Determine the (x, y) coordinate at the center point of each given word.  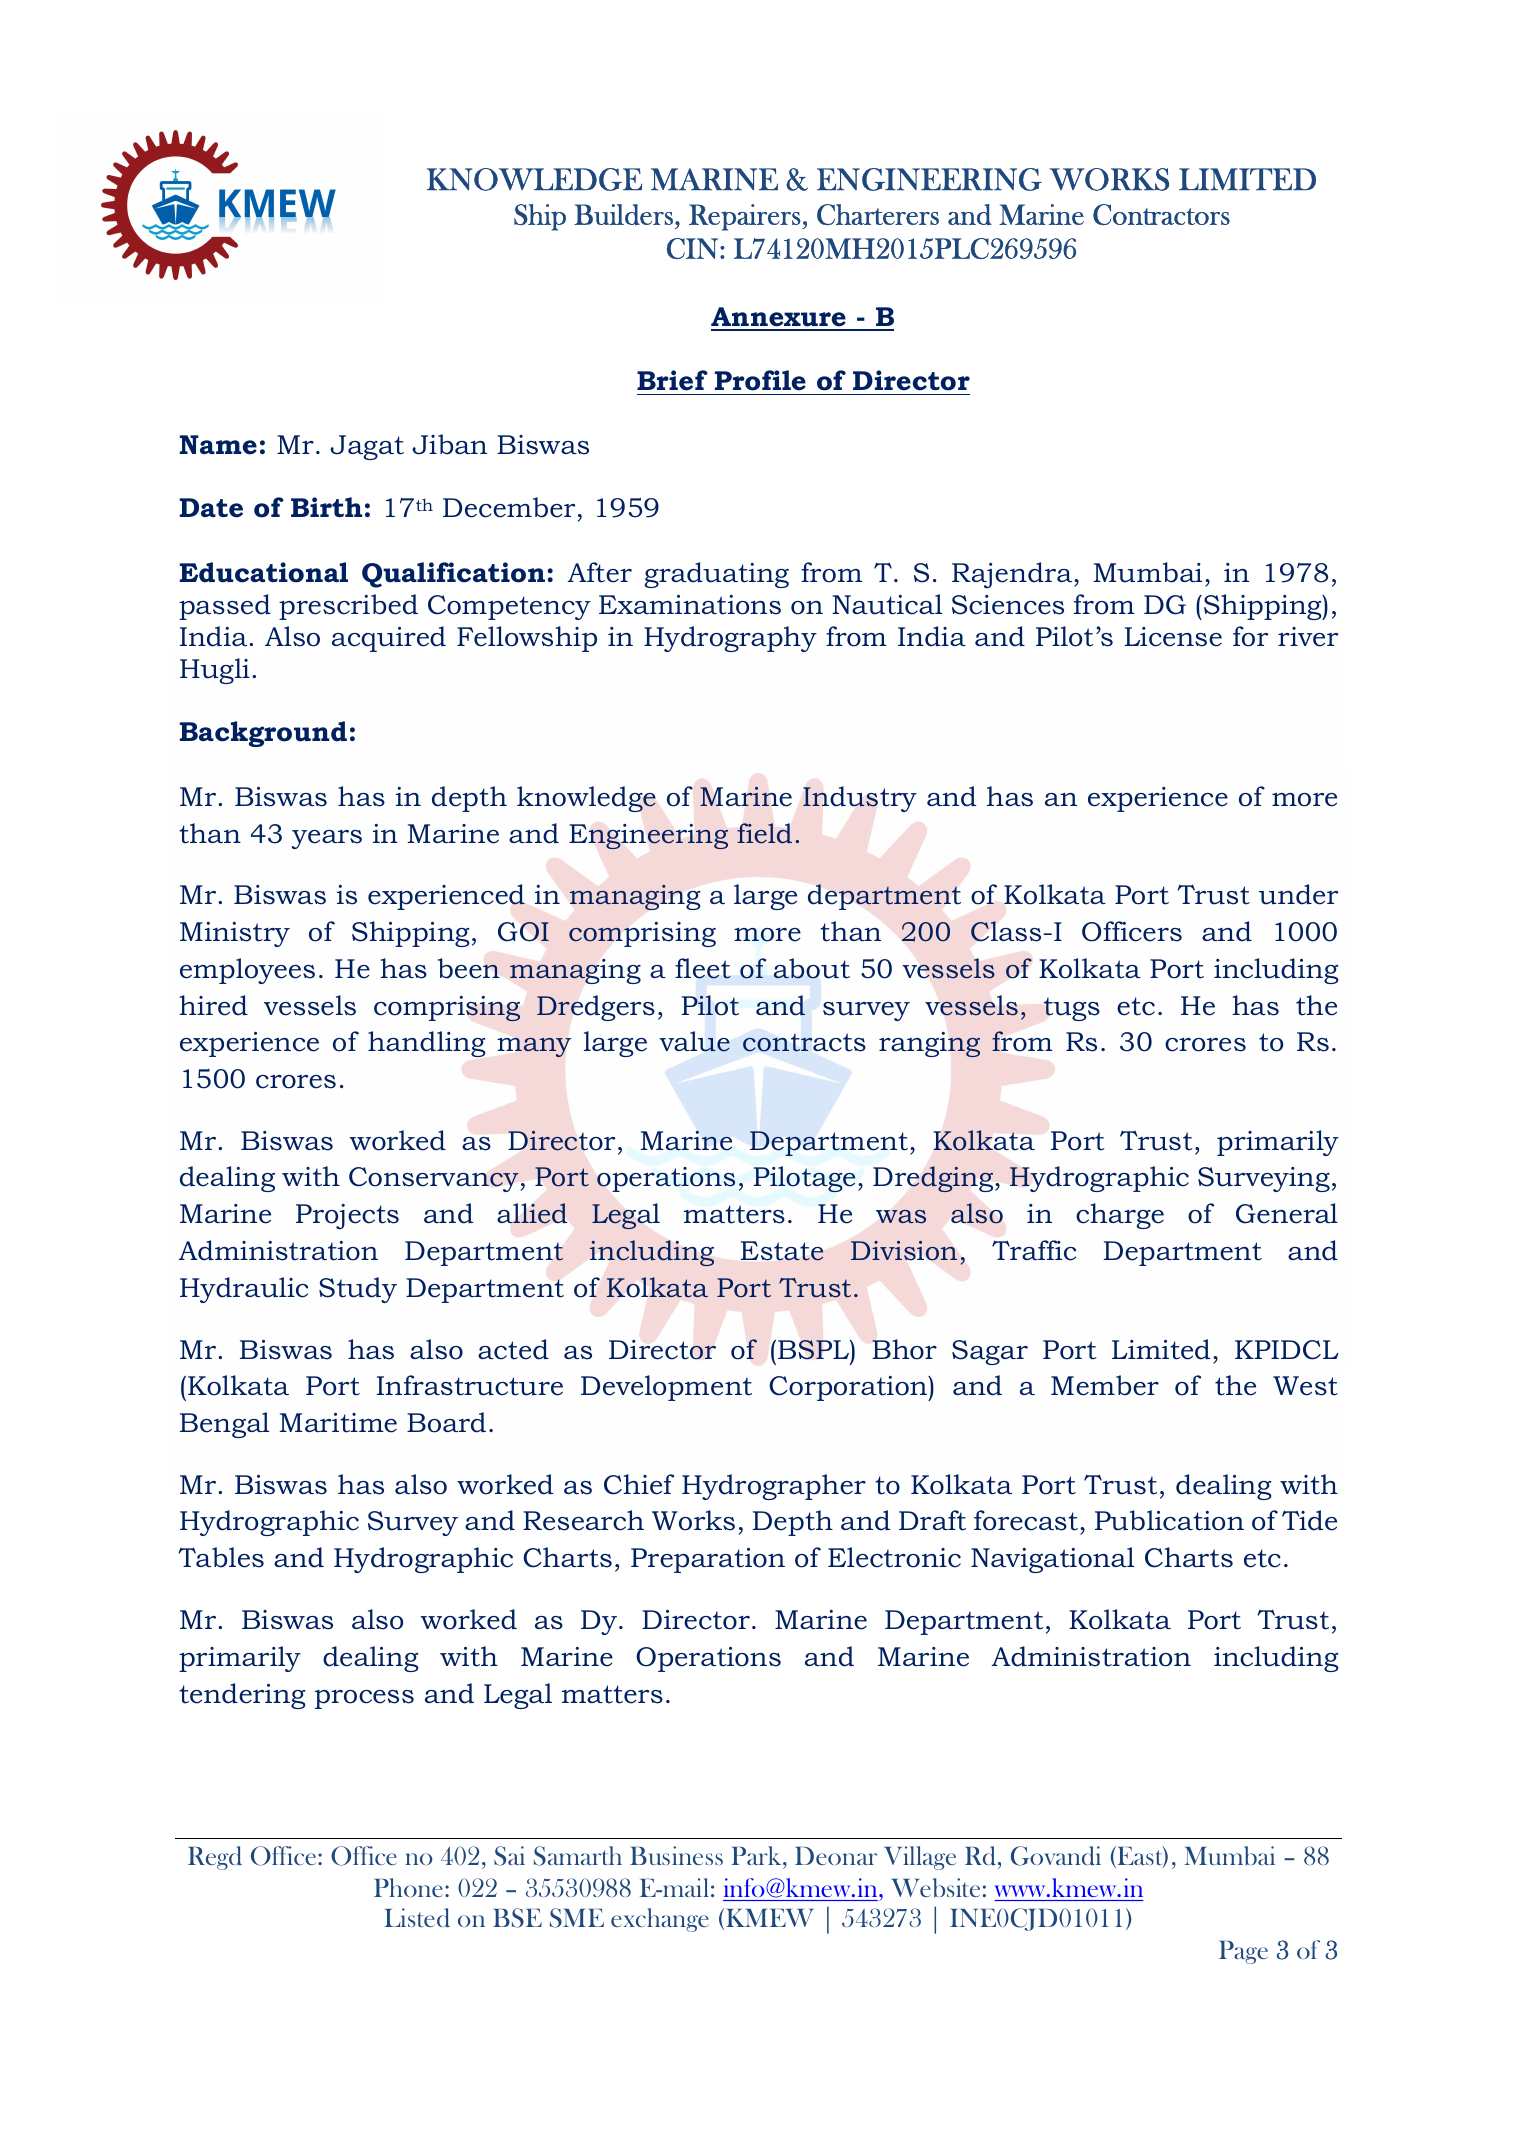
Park (757, 1855)
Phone (408, 1887)
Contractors (1161, 215)
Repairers (746, 217)
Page (1243, 1952)
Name (218, 445)
